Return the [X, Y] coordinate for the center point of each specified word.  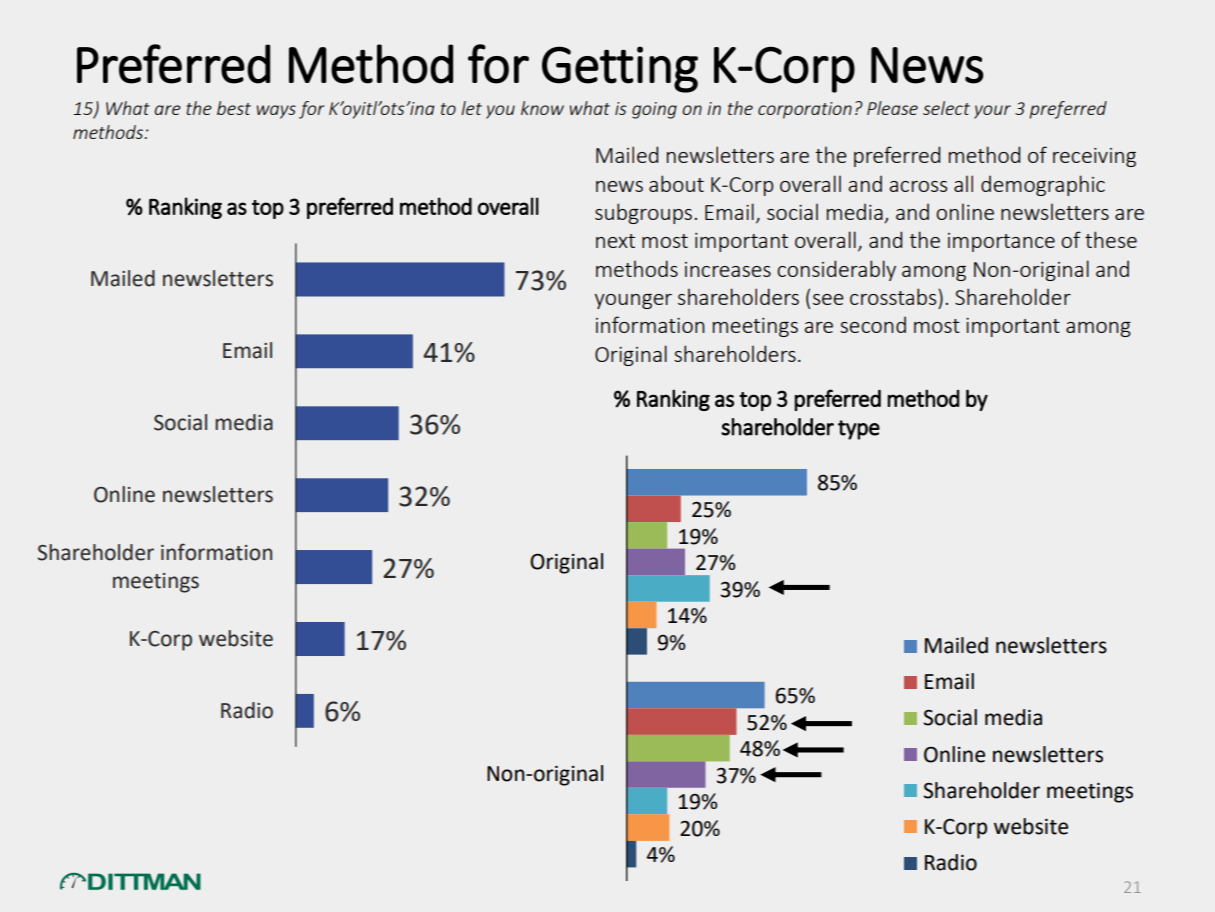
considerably [836, 270]
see [828, 299]
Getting [620, 69]
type [859, 430]
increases [728, 269]
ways [276, 112]
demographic [1043, 185]
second [873, 324]
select [946, 108]
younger [633, 301]
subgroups [643, 213]
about [676, 183]
